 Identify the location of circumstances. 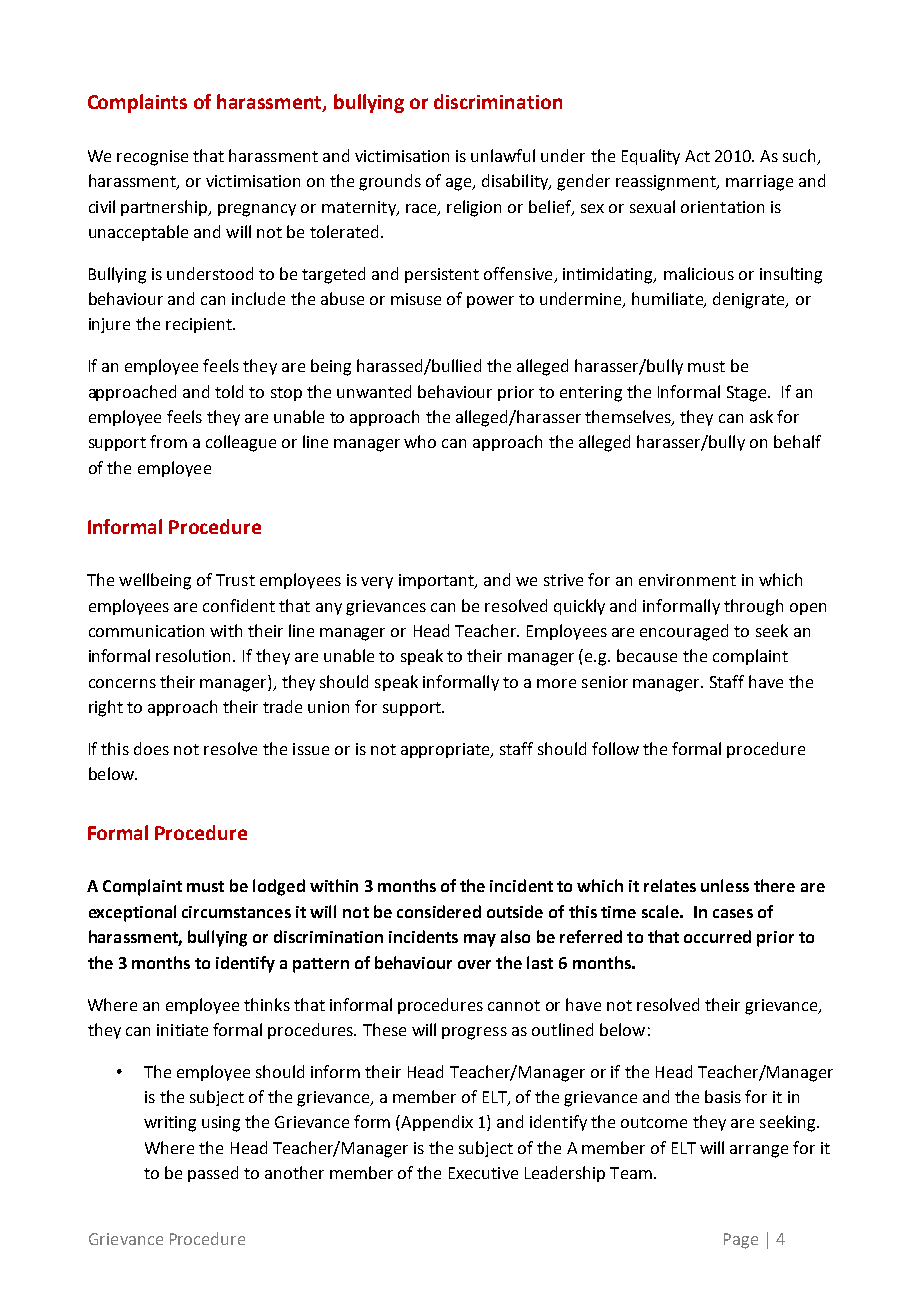
(236, 912).
